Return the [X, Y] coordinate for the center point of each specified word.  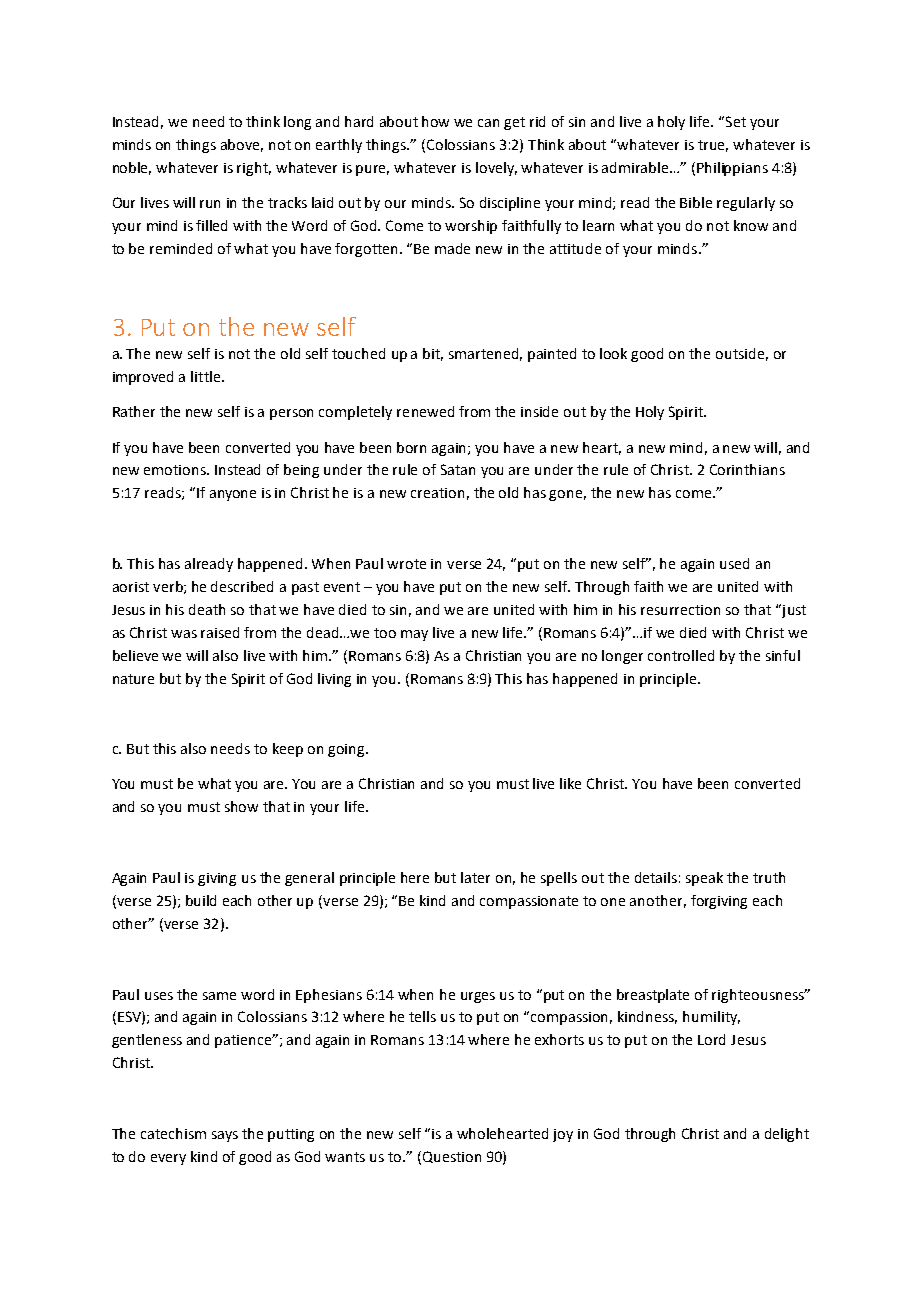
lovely [496, 169]
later [475, 877]
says [225, 1136]
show [241, 806]
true [713, 146]
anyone [233, 495]
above [242, 145]
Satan [458, 469]
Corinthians [747, 469]
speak [704, 879]
